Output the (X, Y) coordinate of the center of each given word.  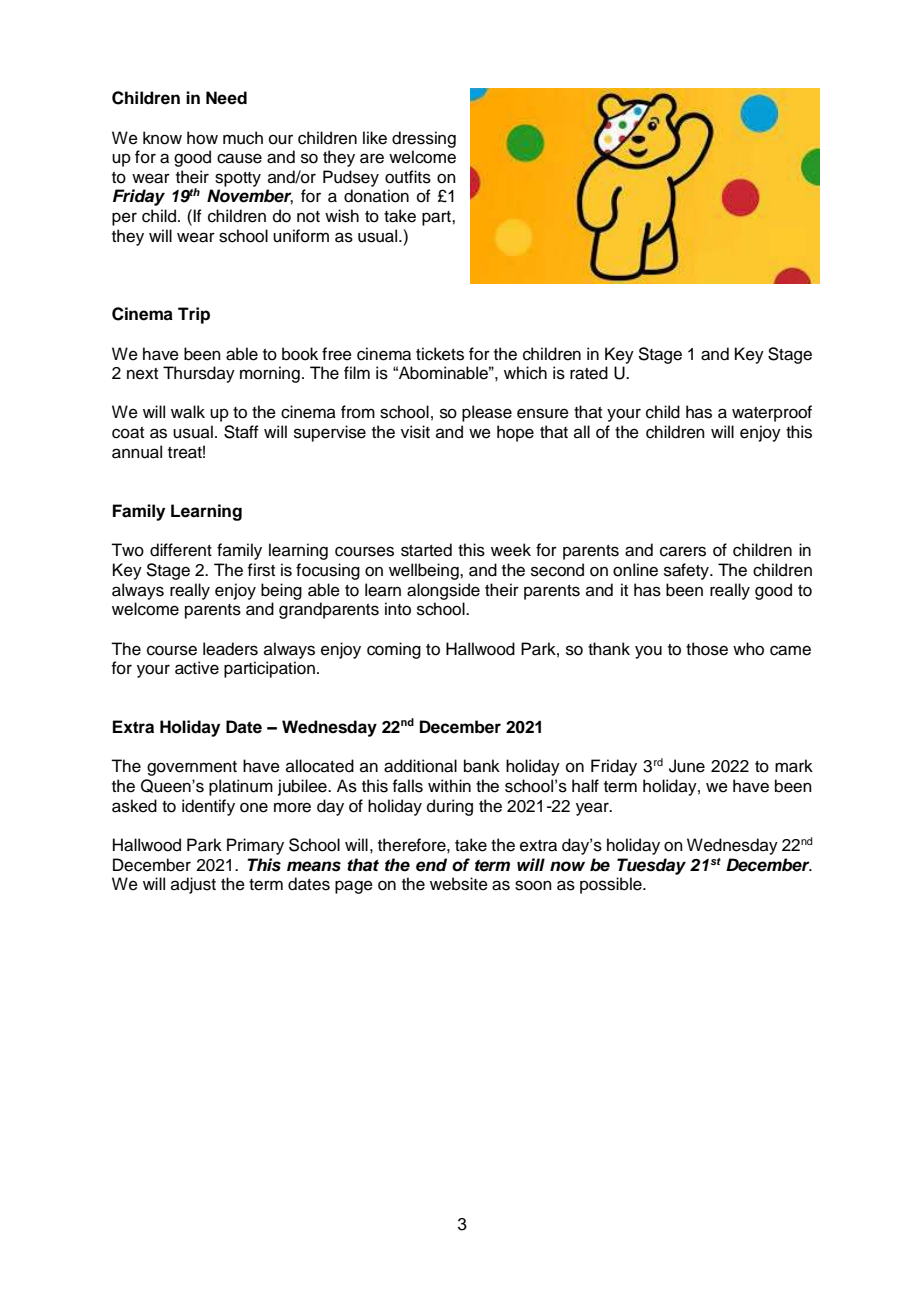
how (202, 138)
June (687, 766)
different (181, 550)
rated (589, 373)
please (487, 413)
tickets (440, 354)
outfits (408, 177)
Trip (194, 315)
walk (188, 412)
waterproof (772, 413)
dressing (424, 139)
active (197, 668)
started (426, 550)
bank (482, 766)
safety (687, 571)
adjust (193, 885)
